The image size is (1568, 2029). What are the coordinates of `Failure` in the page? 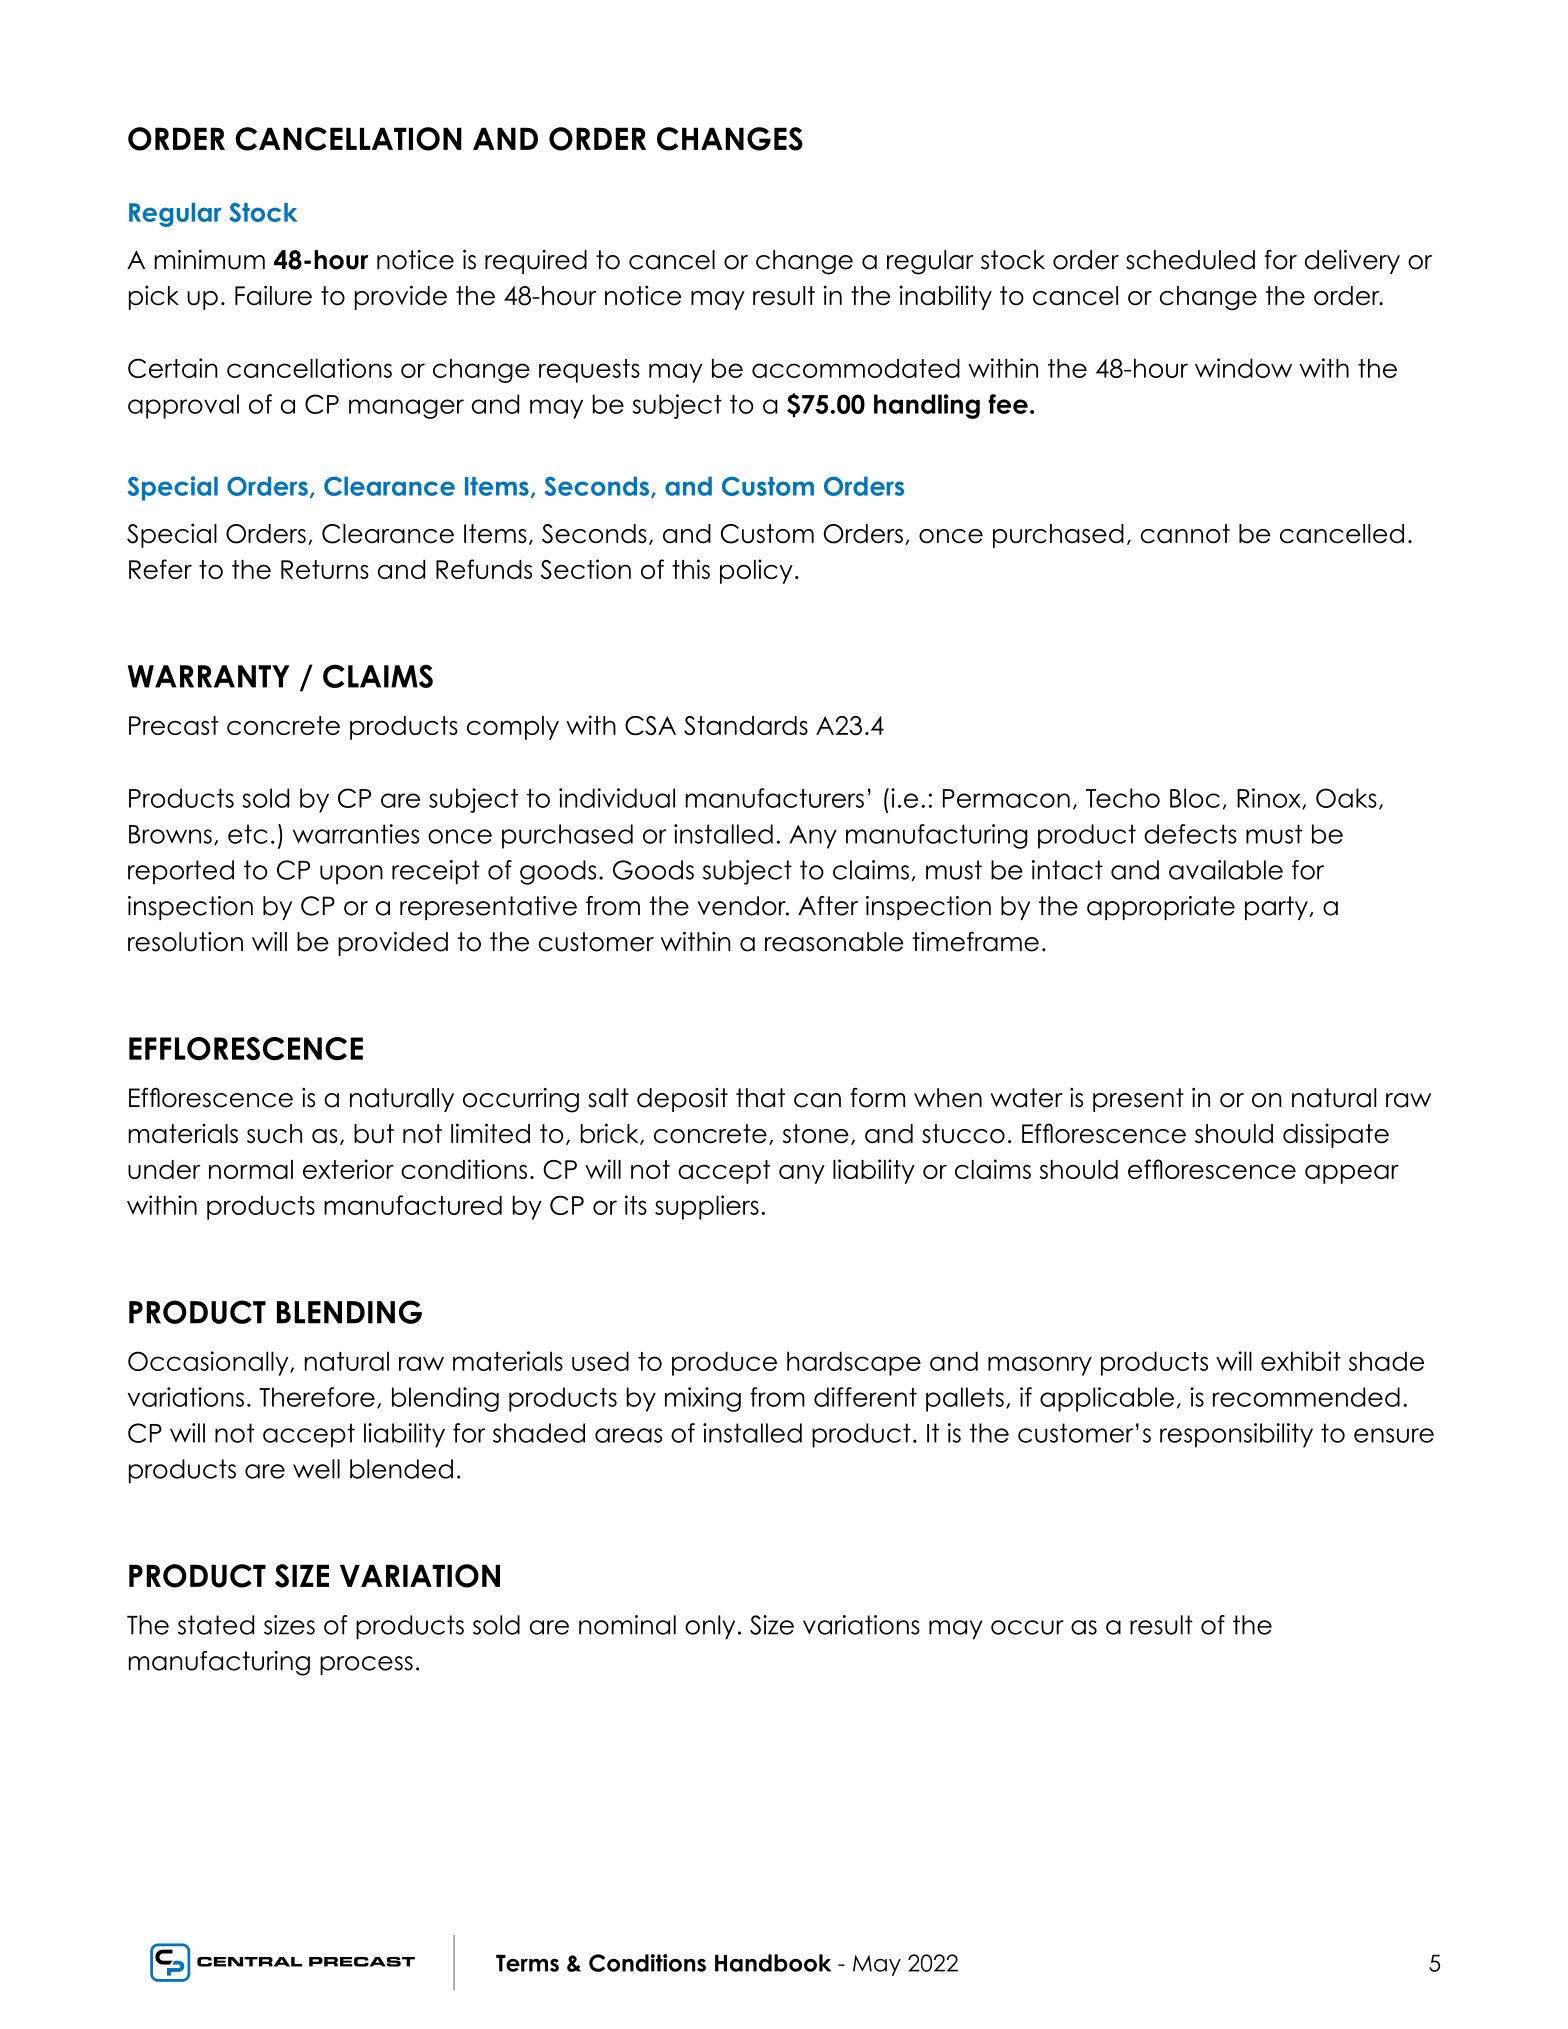 It's located at (273, 295).
